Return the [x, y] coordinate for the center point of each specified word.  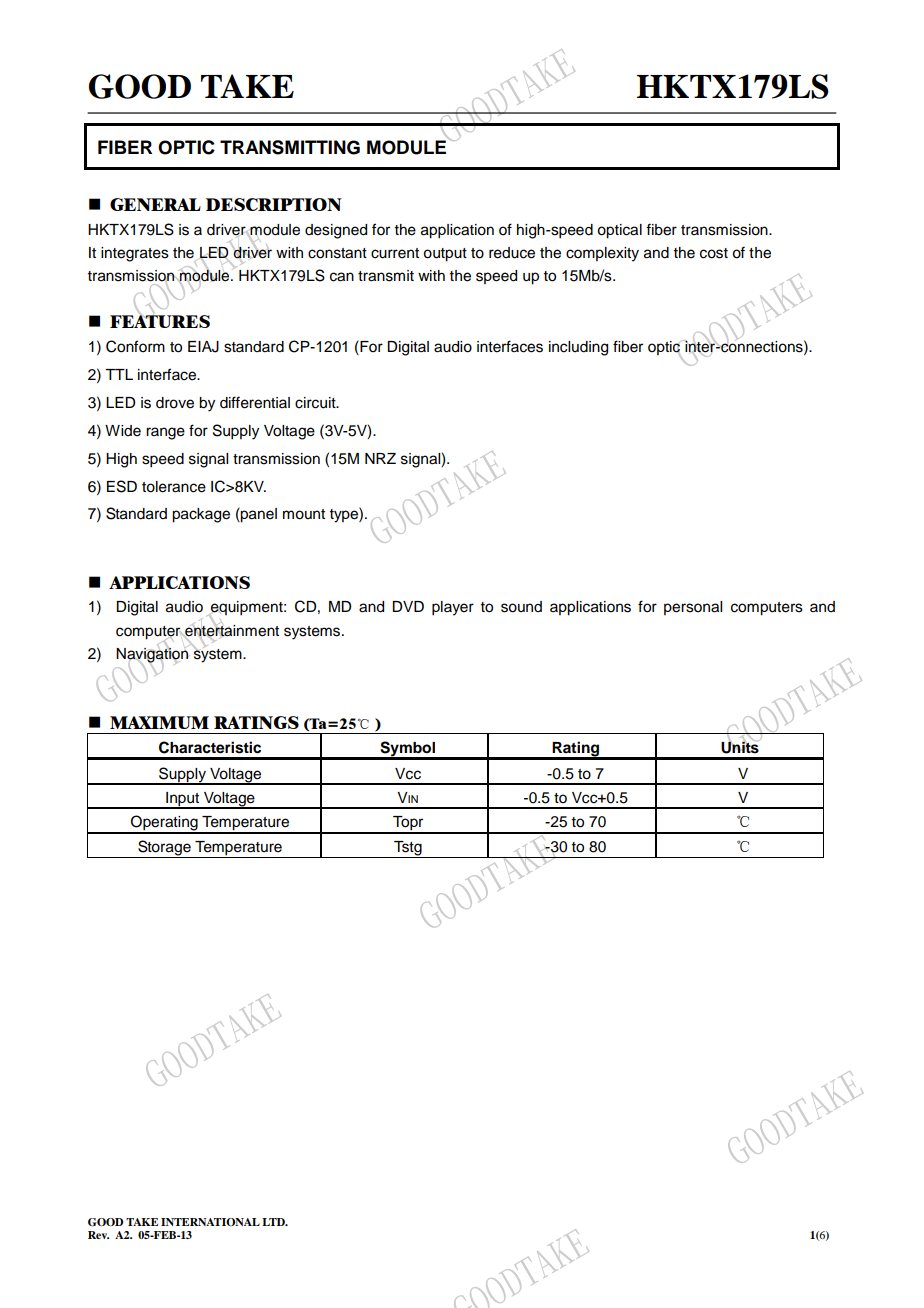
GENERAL [155, 204]
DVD [408, 606]
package [201, 515]
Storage [164, 849]
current [395, 253]
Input [183, 800]
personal [693, 608]
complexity [602, 254]
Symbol [407, 750]
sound [521, 607]
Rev [98, 1235]
